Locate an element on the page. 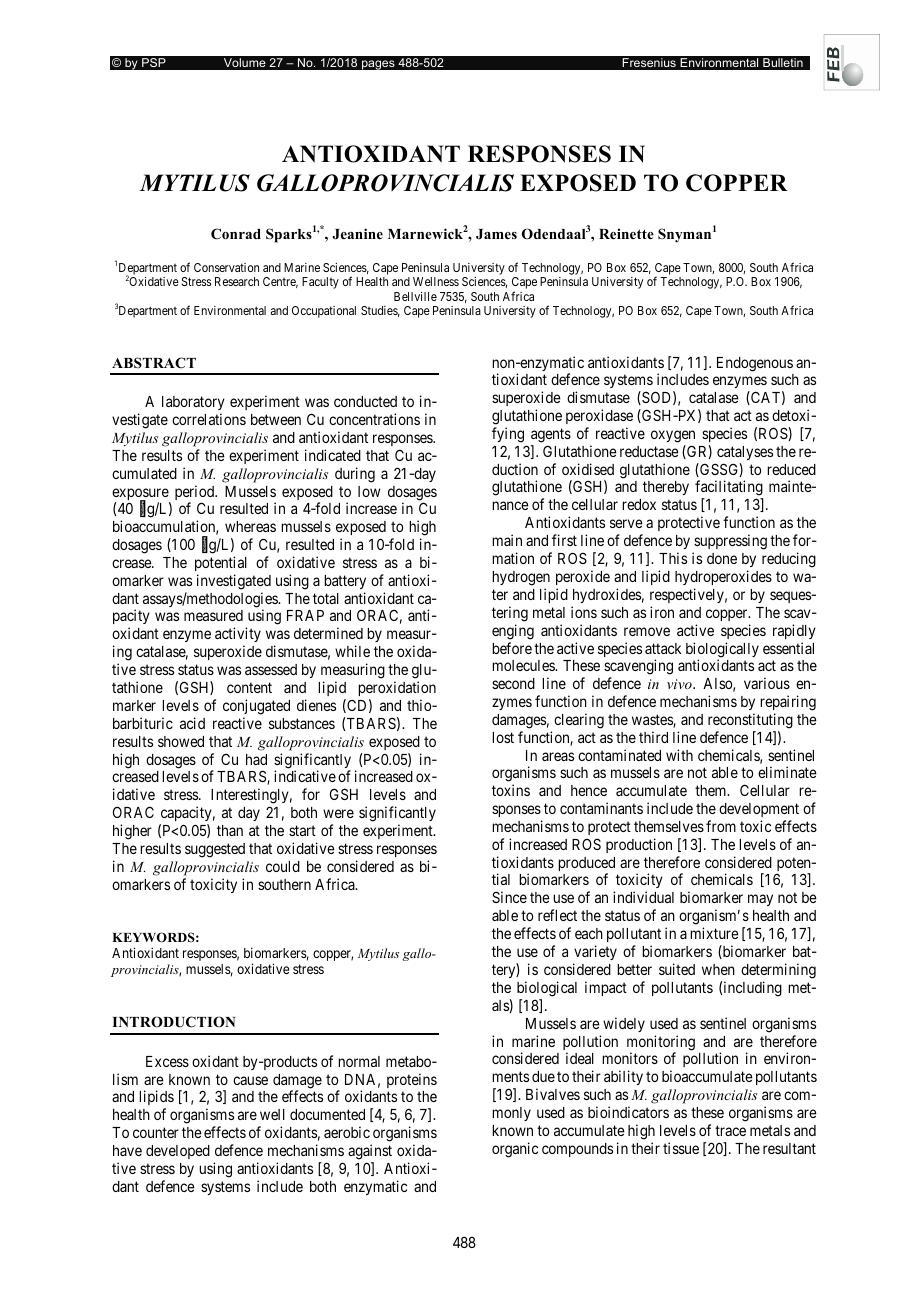  conjugated is located at coordinates (256, 707).
